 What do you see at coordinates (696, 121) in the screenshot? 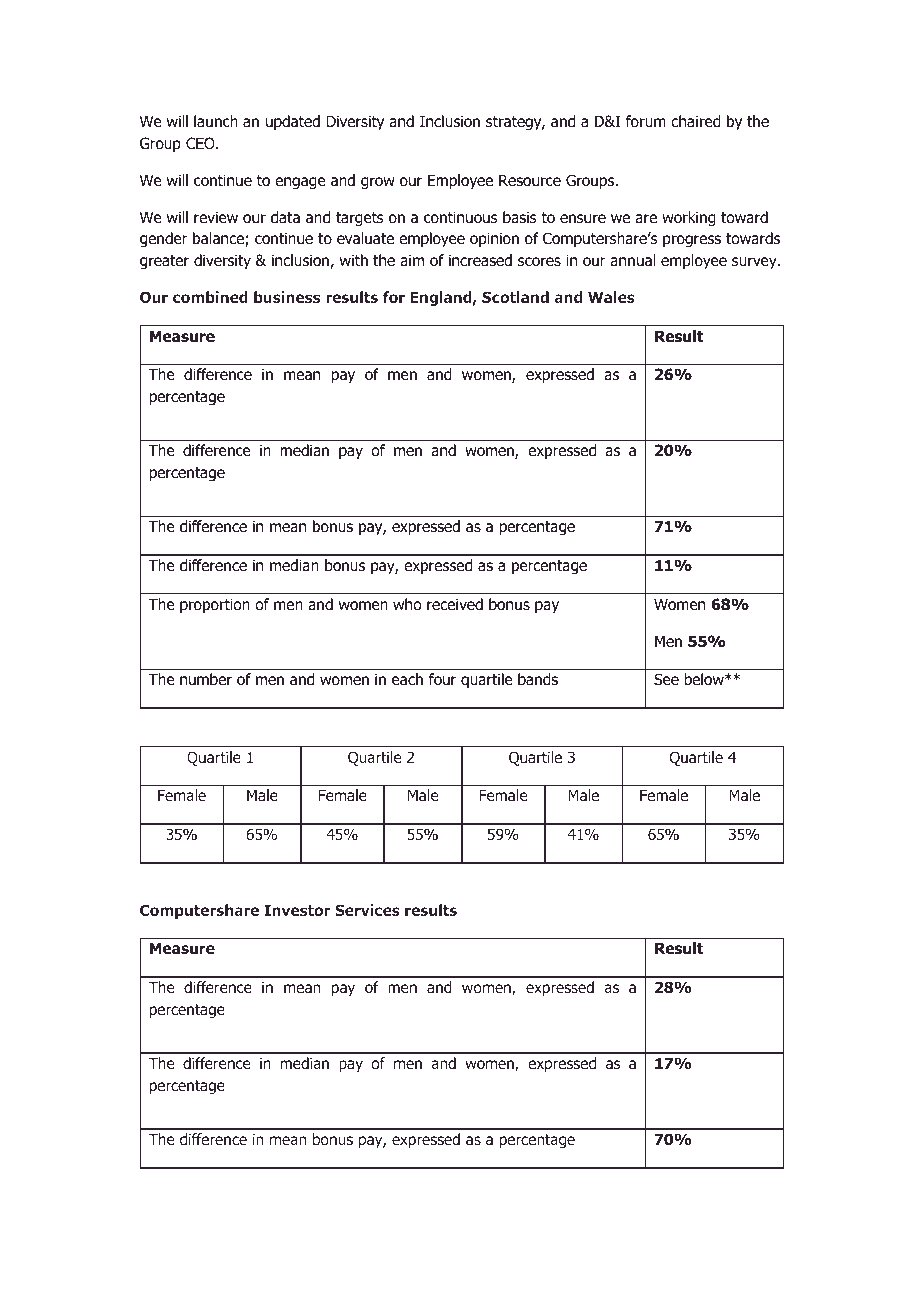
I see `chaired` at bounding box center [696, 121].
